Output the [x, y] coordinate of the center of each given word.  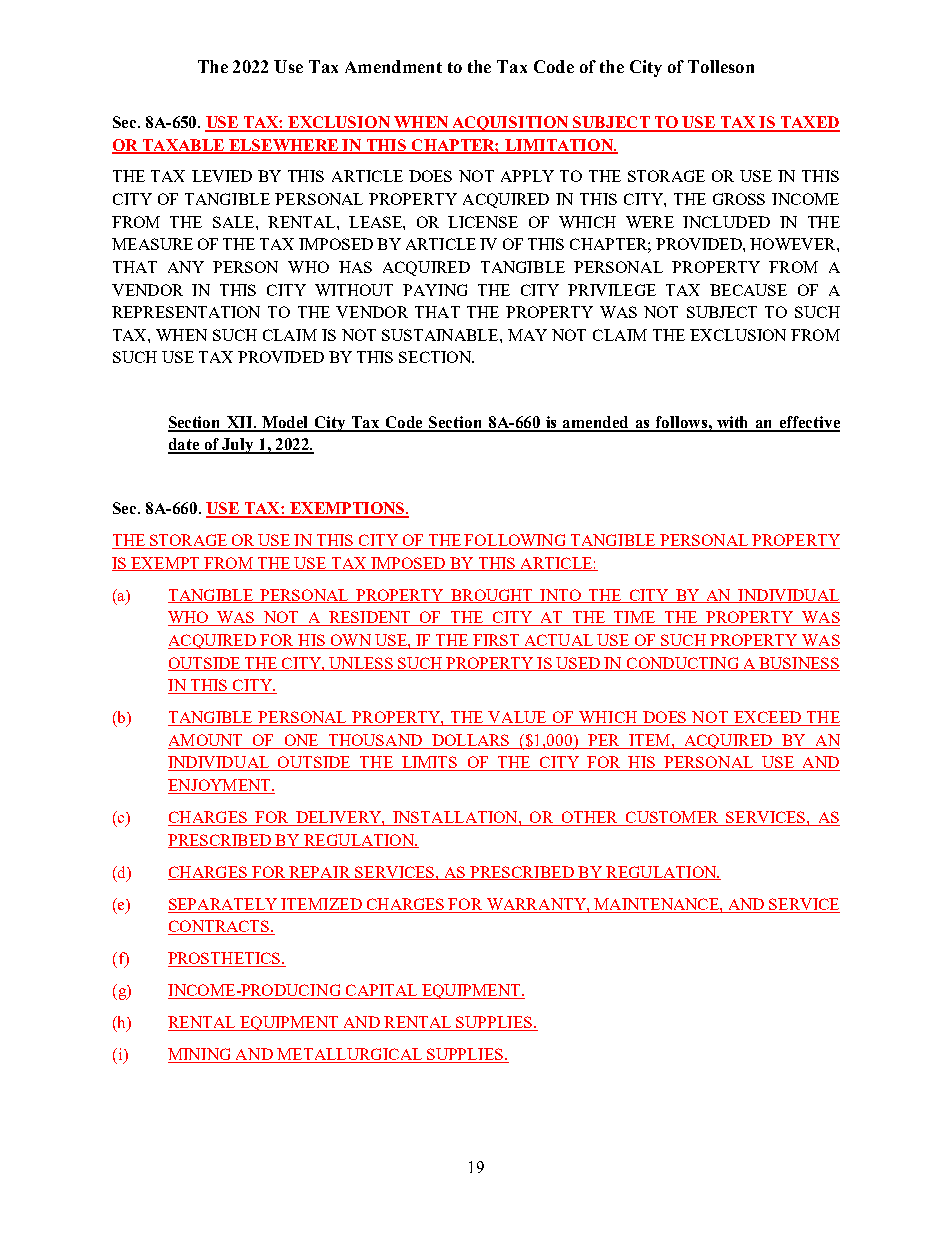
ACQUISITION [510, 124]
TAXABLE [183, 146]
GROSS [739, 199]
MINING [201, 1055]
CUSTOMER [672, 818]
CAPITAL [381, 991]
